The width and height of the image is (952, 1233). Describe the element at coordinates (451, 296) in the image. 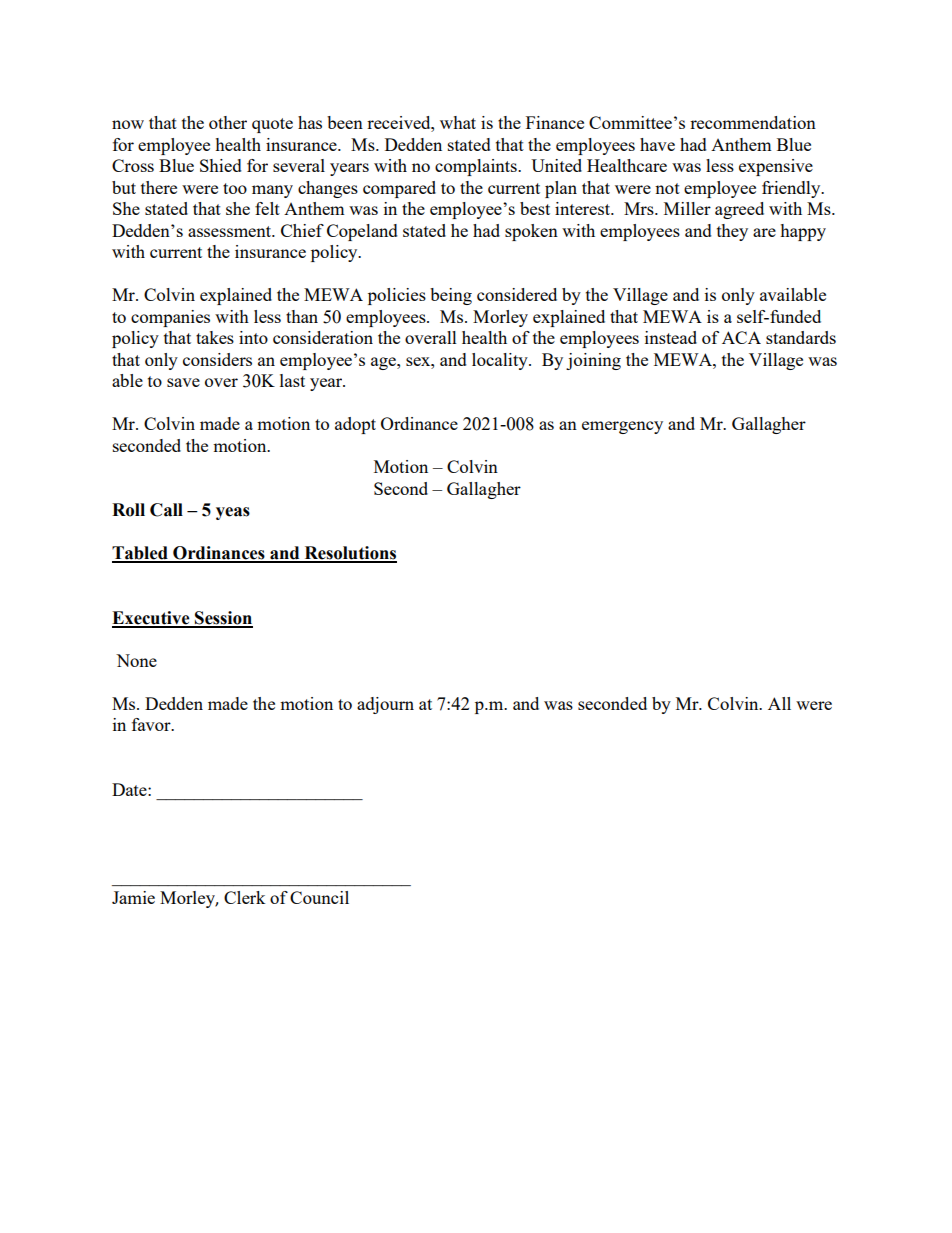

I see `being` at that location.
